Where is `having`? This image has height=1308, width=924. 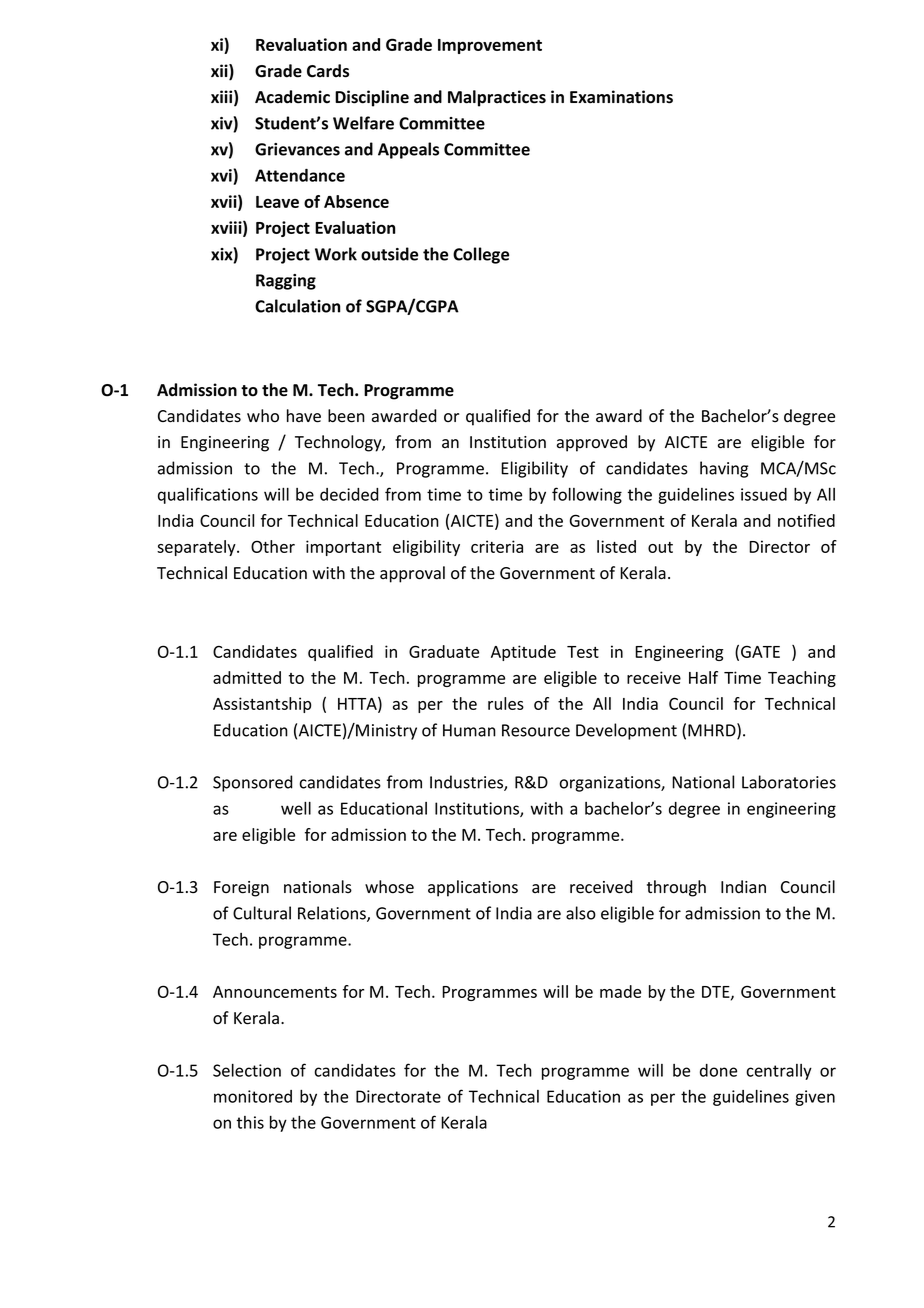 having is located at coordinates (724, 469).
